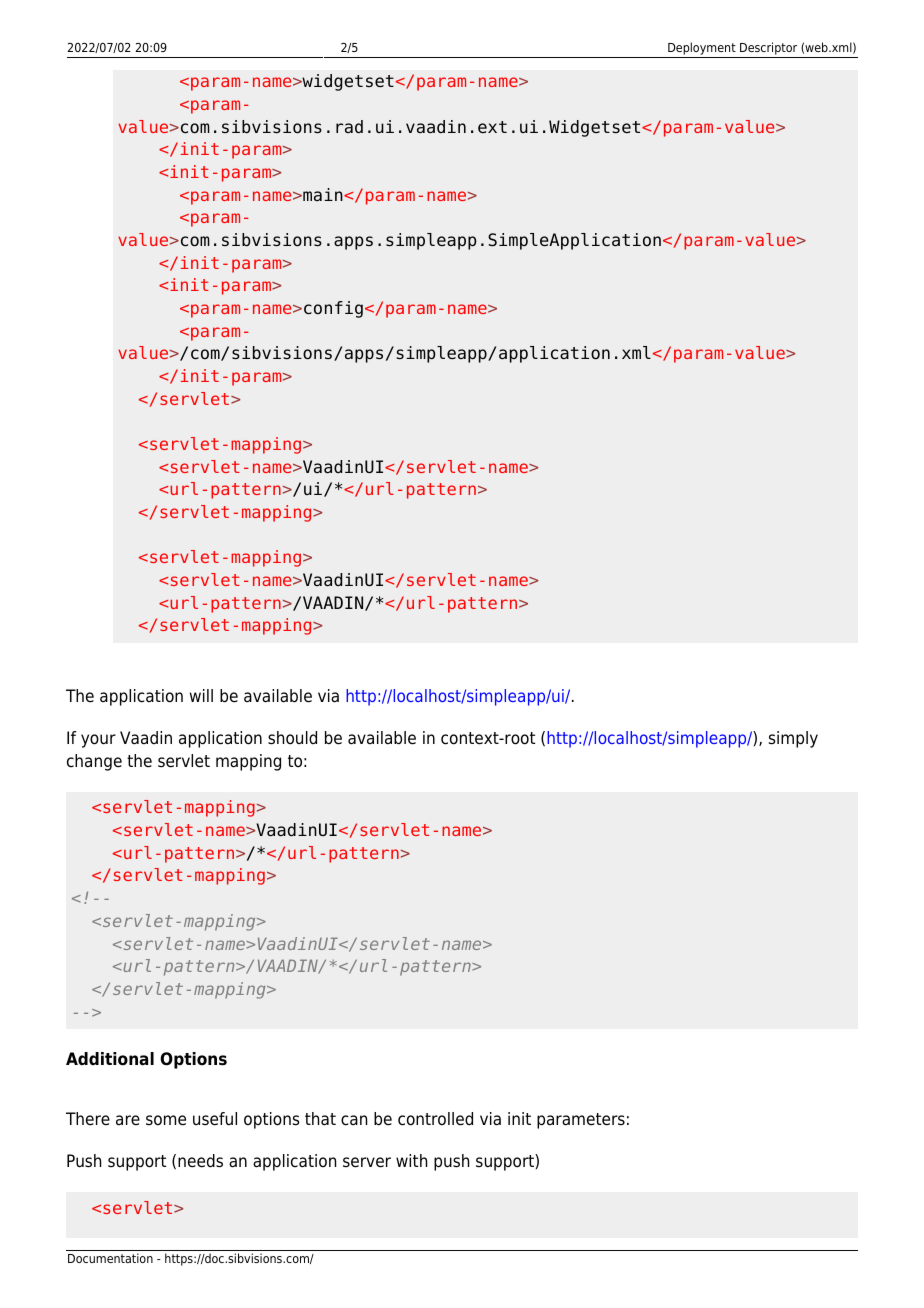 This screenshot has height=1308, width=924. Describe the element at coordinates (201, 695) in the screenshot. I see `will` at that location.
